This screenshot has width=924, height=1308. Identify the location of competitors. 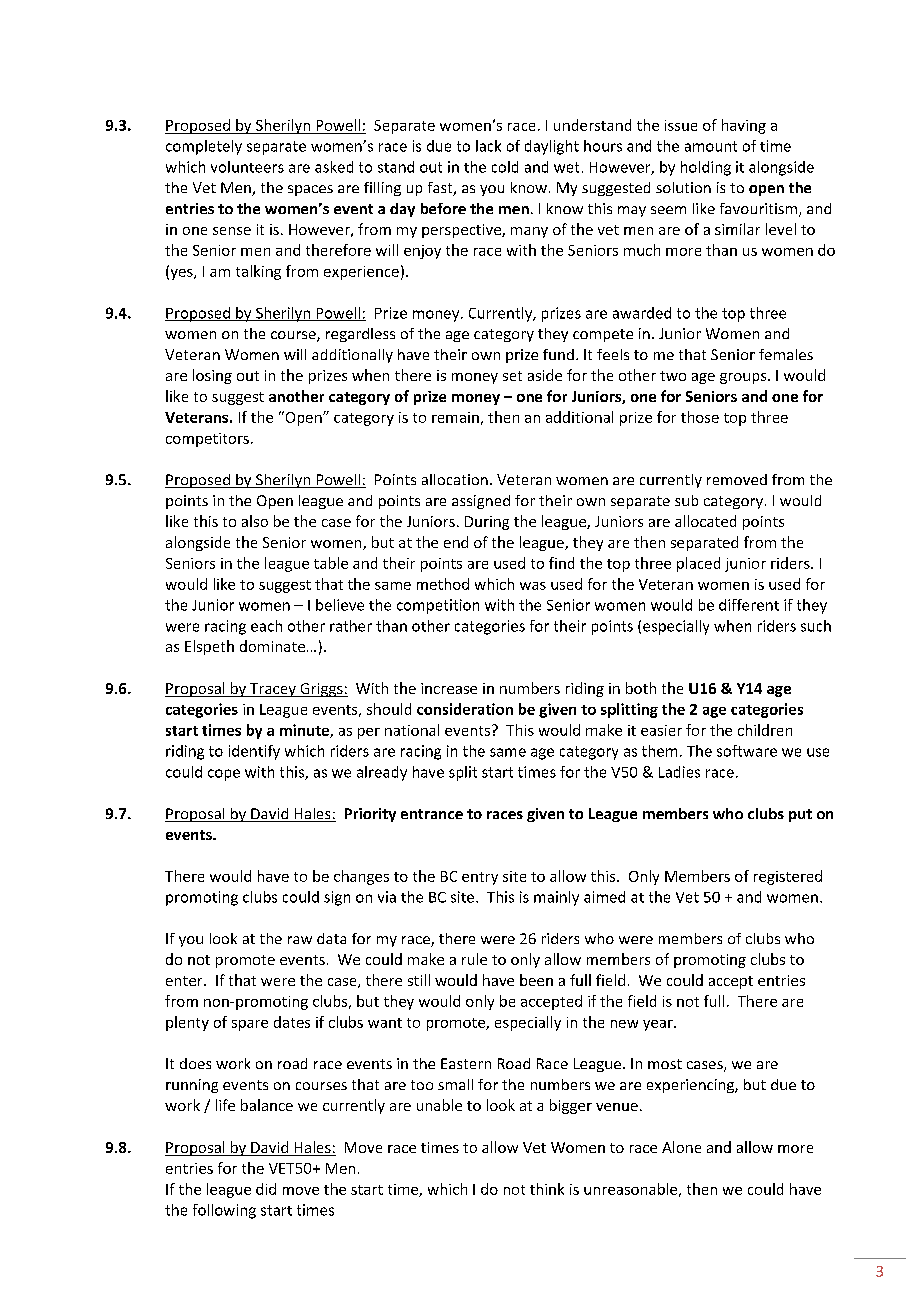
(207, 440).
